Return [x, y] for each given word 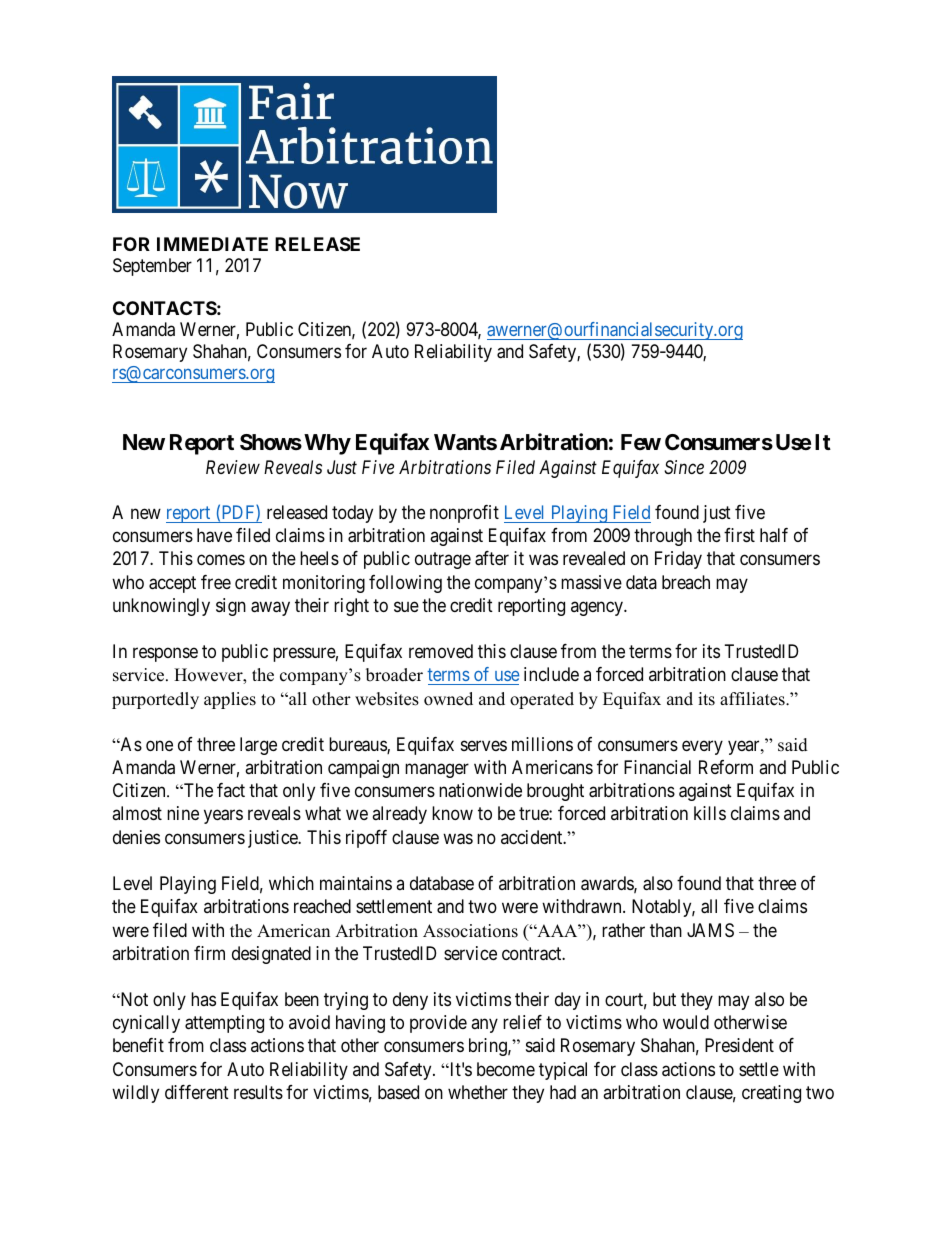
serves [484, 745]
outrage [443, 561]
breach [686, 582]
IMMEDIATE [212, 244]
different [197, 1092]
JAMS [710, 930]
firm [209, 953]
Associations [470, 931]
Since [684, 467]
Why [327, 444]
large [258, 746]
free [216, 582]
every [702, 747]
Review [233, 467]
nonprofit [464, 514]
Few [641, 442]
